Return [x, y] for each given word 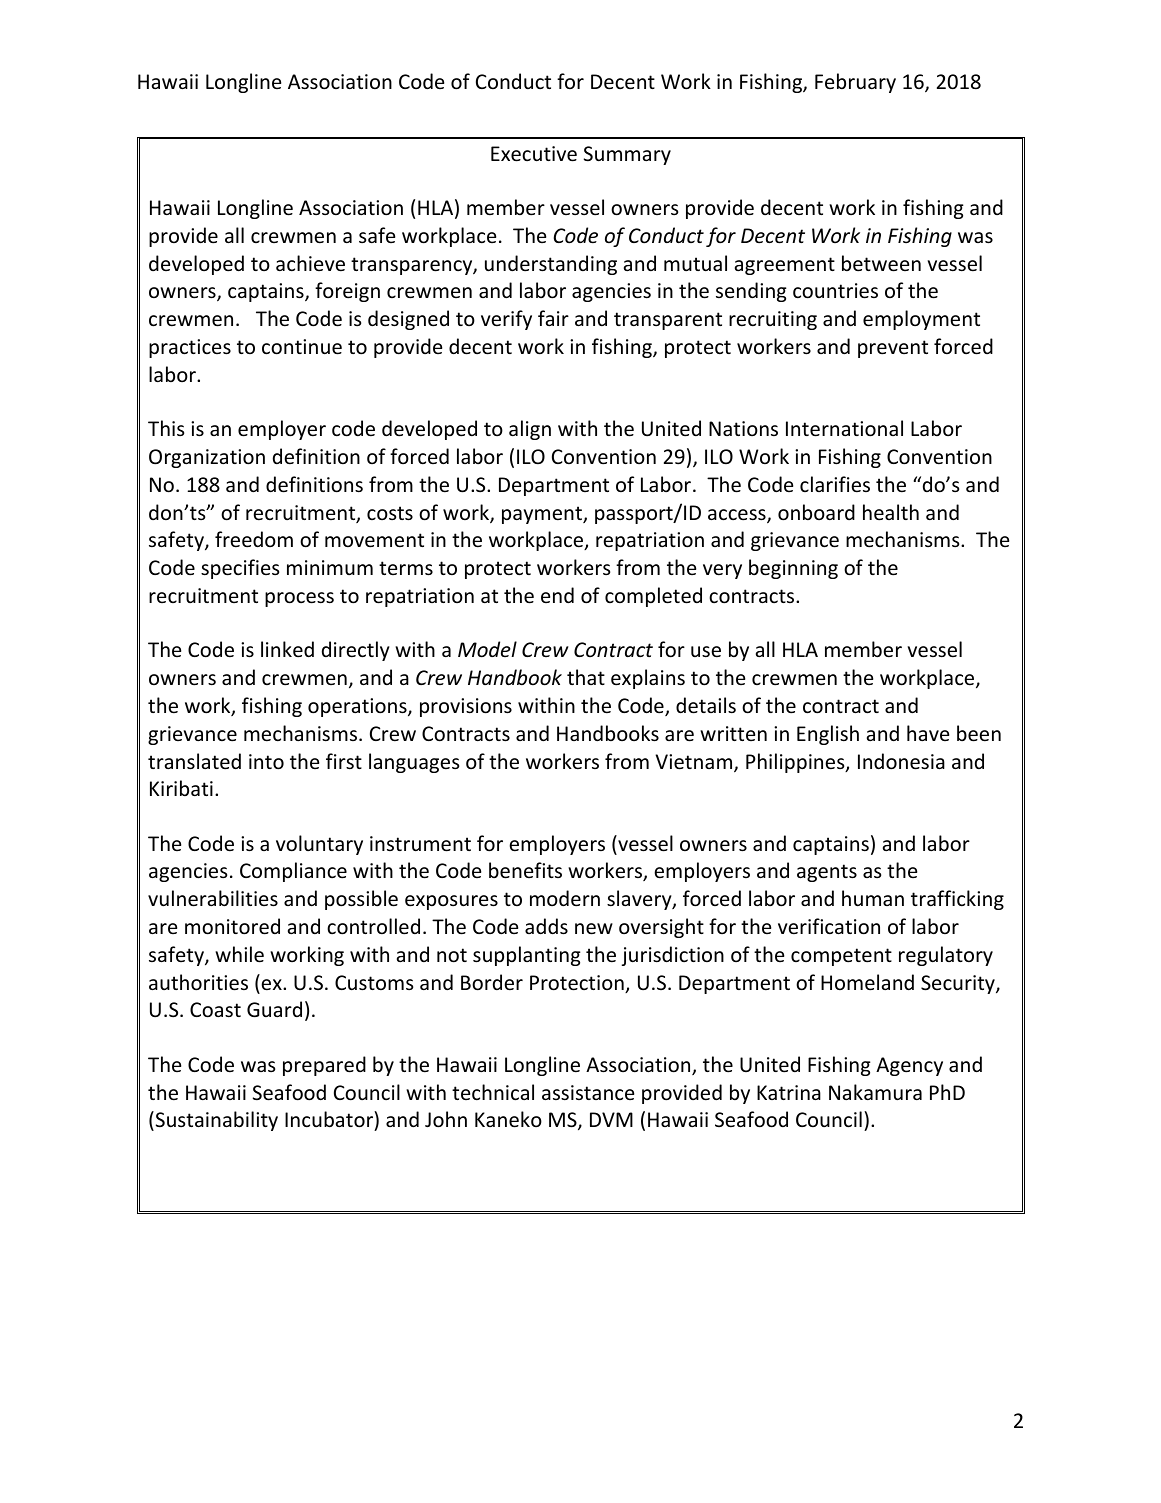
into [266, 762]
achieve [310, 263]
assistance [588, 1093]
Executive [534, 154]
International [844, 428]
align [530, 430]
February [855, 83]
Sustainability [215, 1121]
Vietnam [695, 763]
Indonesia [901, 761]
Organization [207, 458]
